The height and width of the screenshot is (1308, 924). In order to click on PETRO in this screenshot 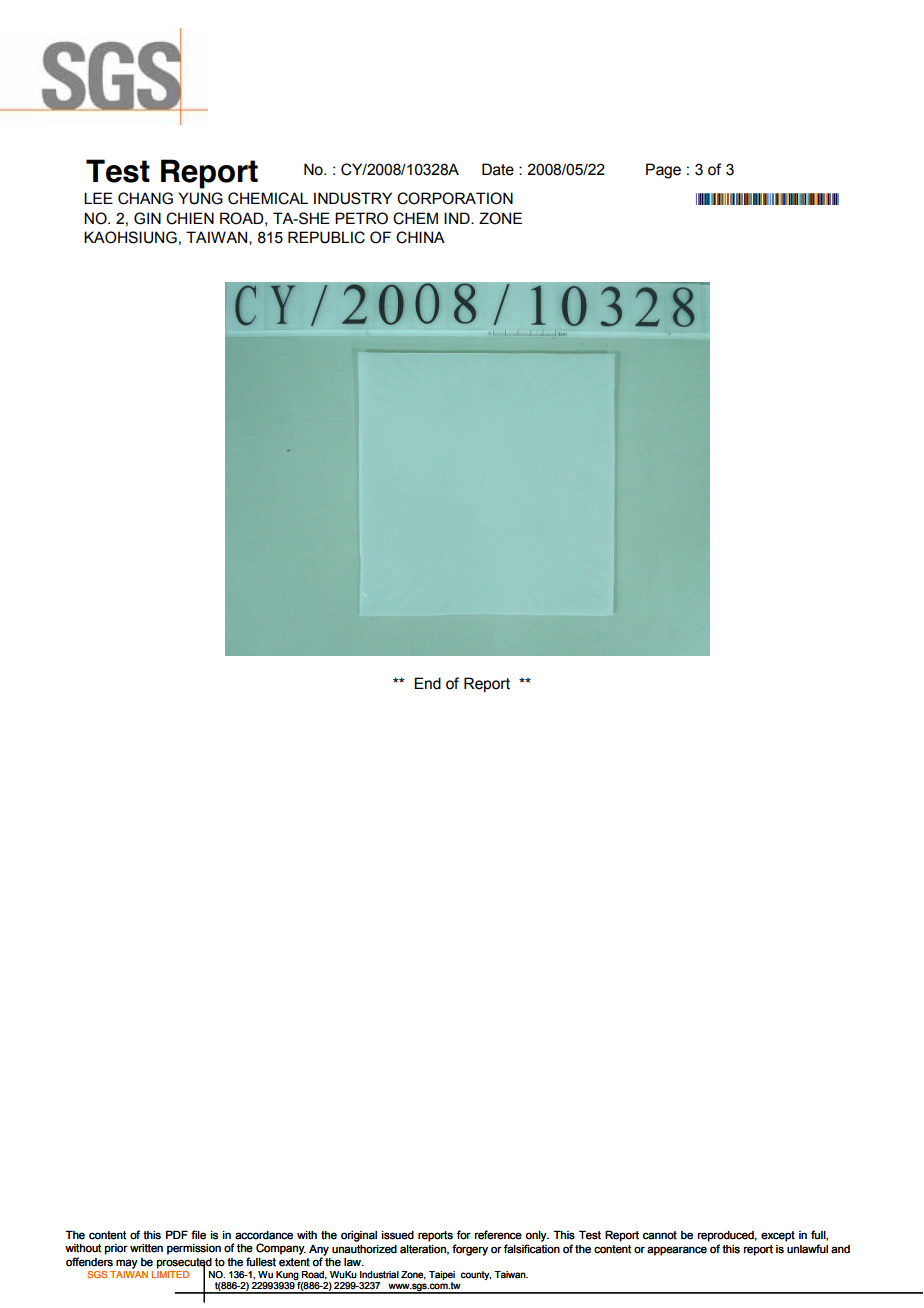, I will do `click(361, 218)`.
